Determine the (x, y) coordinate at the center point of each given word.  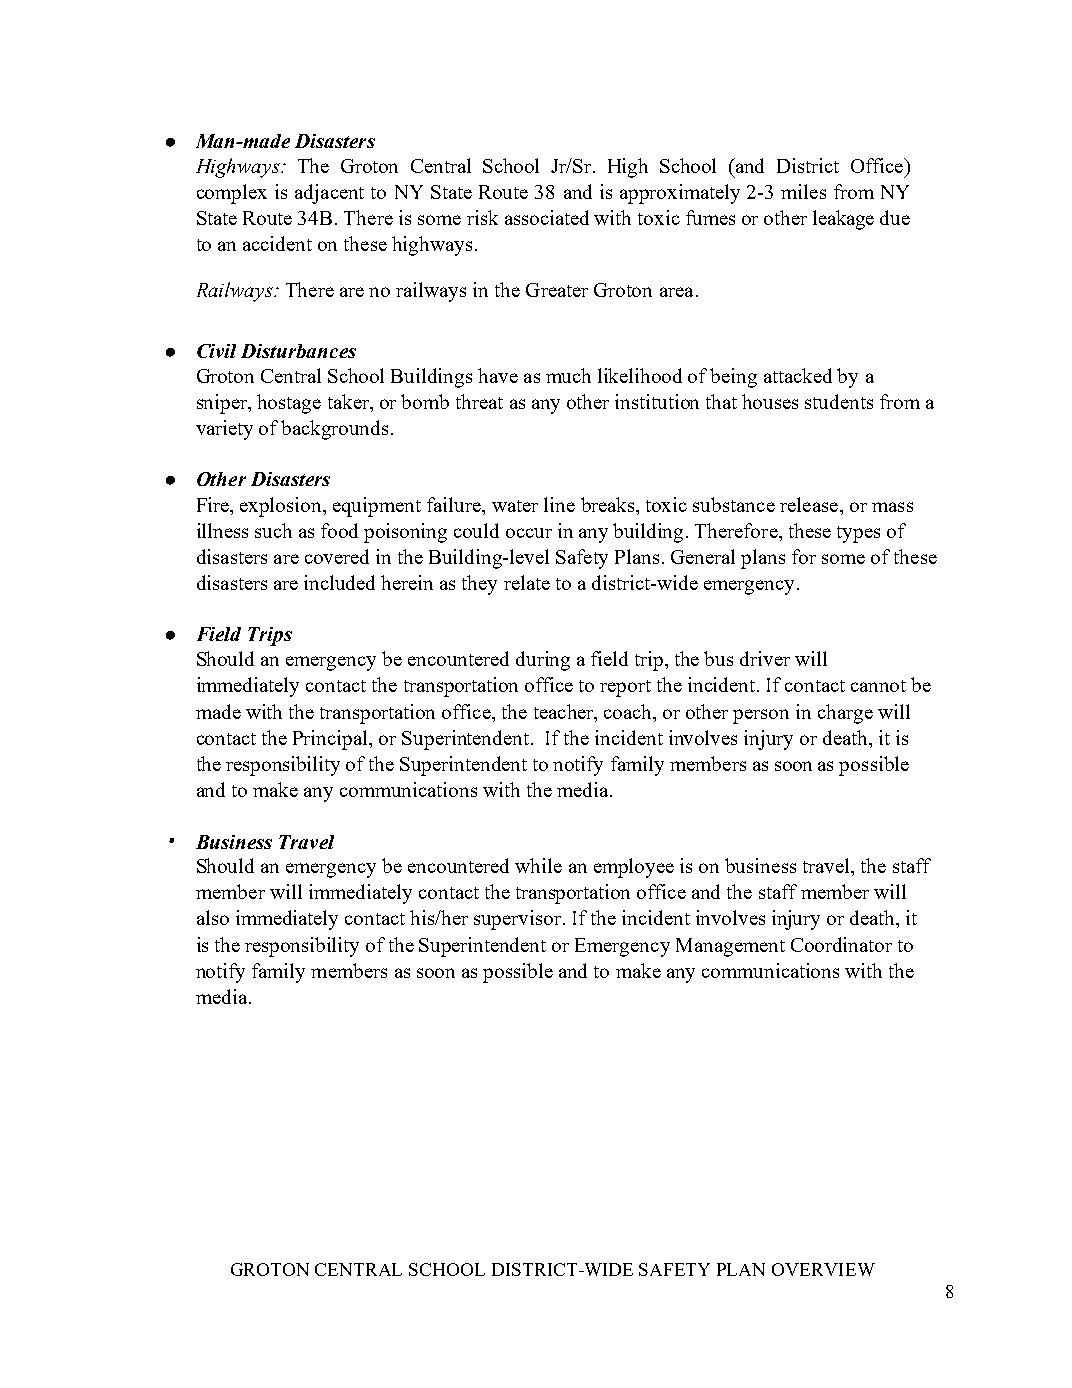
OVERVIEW (823, 1269)
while (538, 865)
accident (277, 243)
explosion (282, 507)
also (213, 917)
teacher (565, 711)
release (809, 504)
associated (547, 217)
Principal (332, 740)
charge (845, 714)
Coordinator (841, 944)
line (559, 504)
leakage (843, 220)
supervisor (519, 920)
